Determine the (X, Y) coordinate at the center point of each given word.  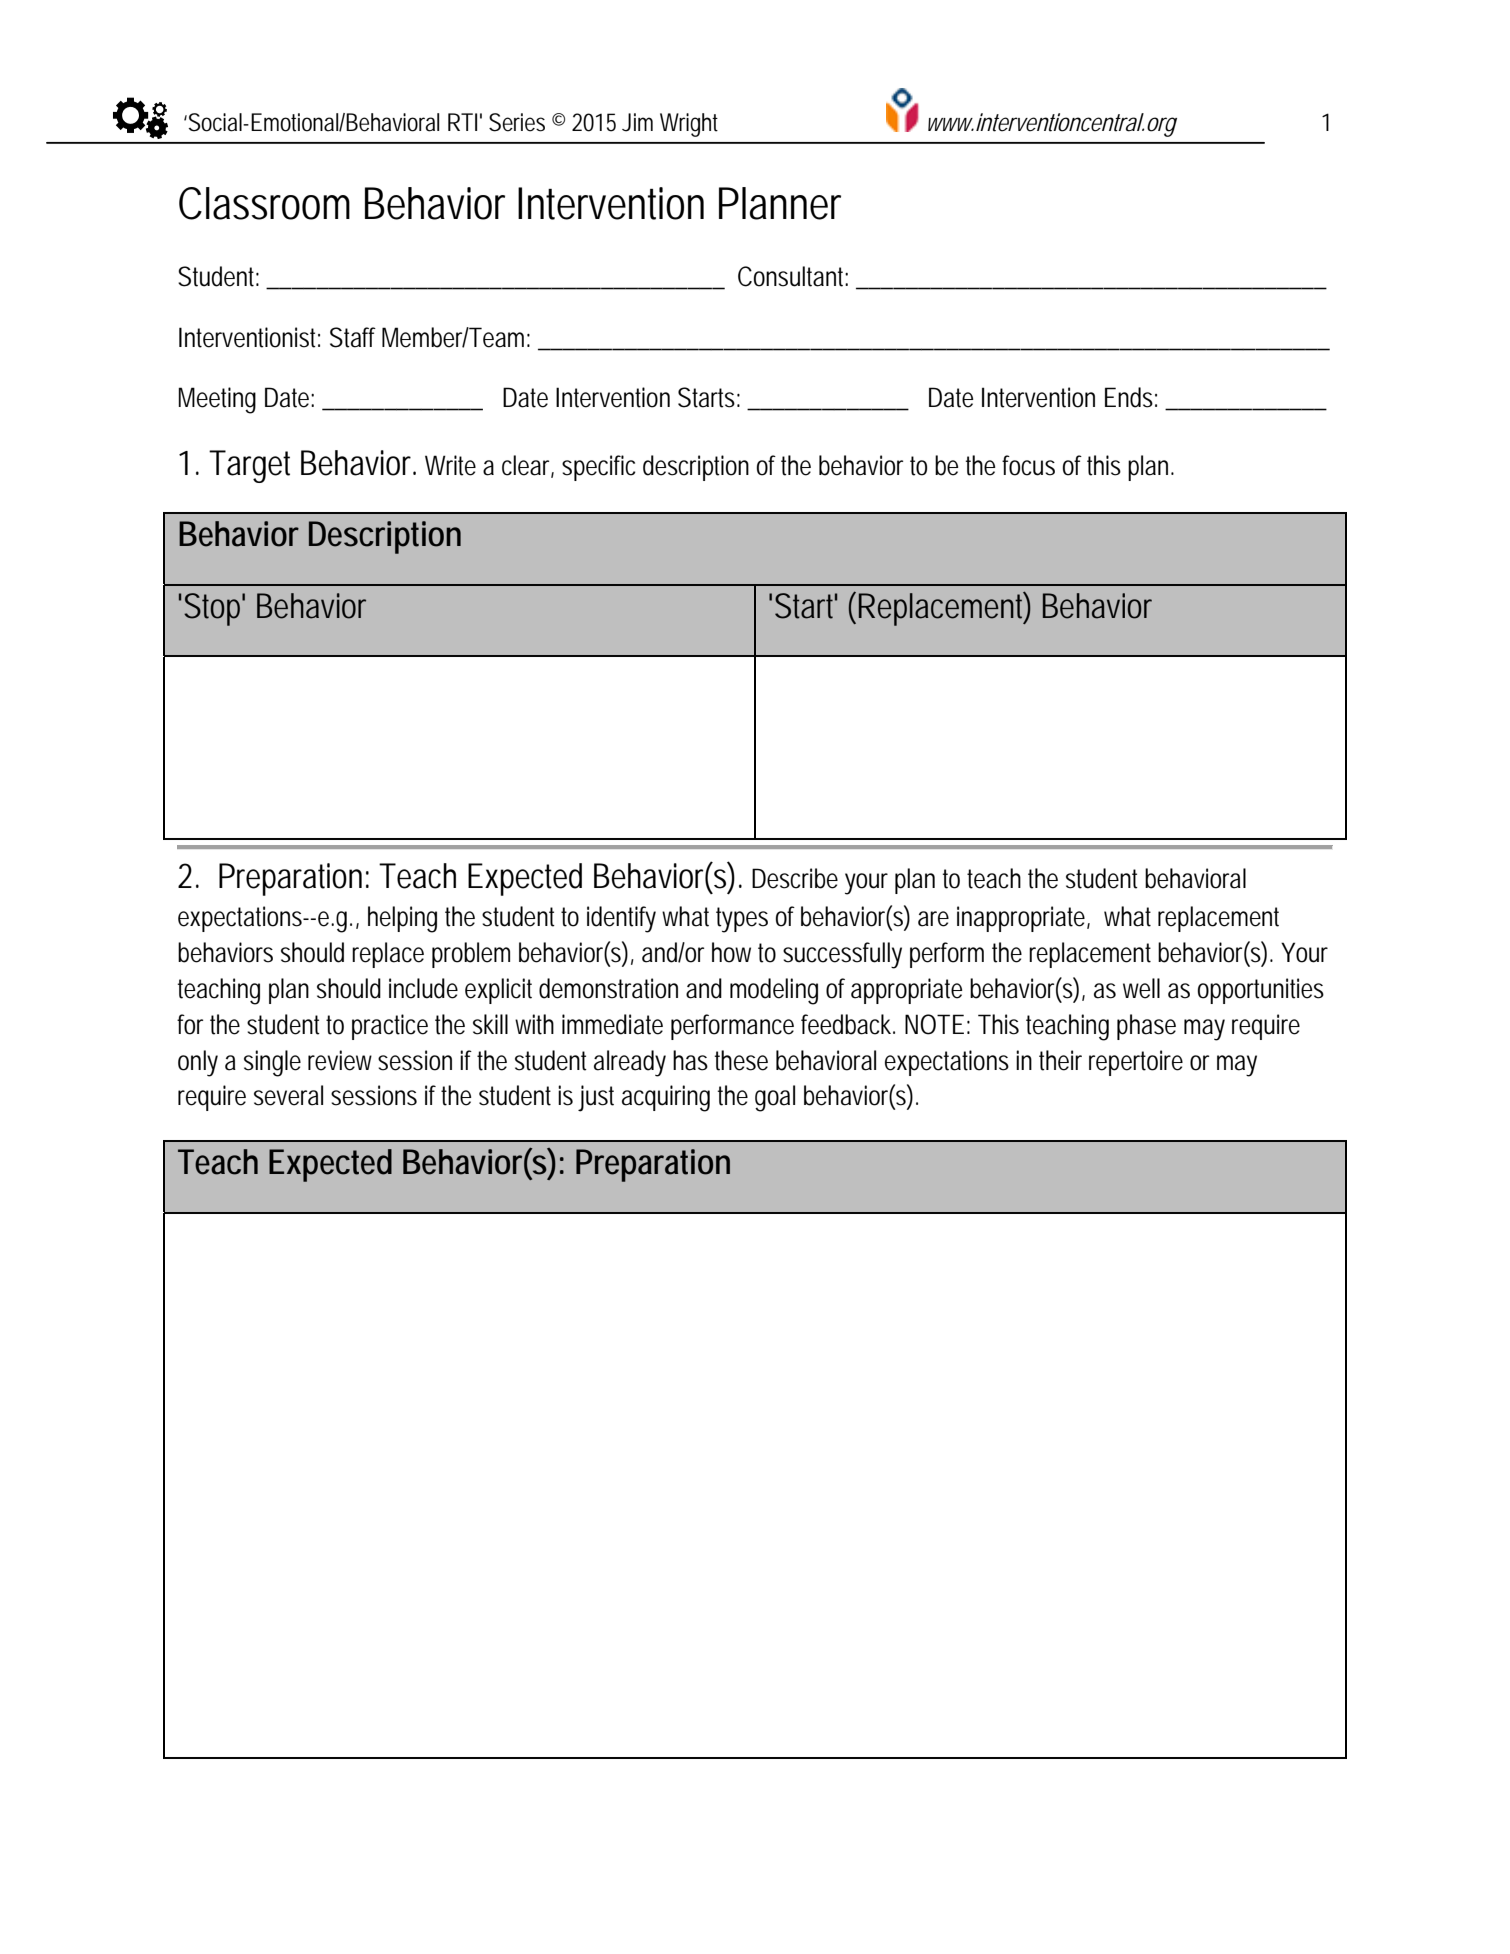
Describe (795, 878)
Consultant (793, 276)
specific (599, 468)
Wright (689, 125)
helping (402, 919)
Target (249, 466)
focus (1028, 465)
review (340, 1060)
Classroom (264, 203)
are (933, 919)
